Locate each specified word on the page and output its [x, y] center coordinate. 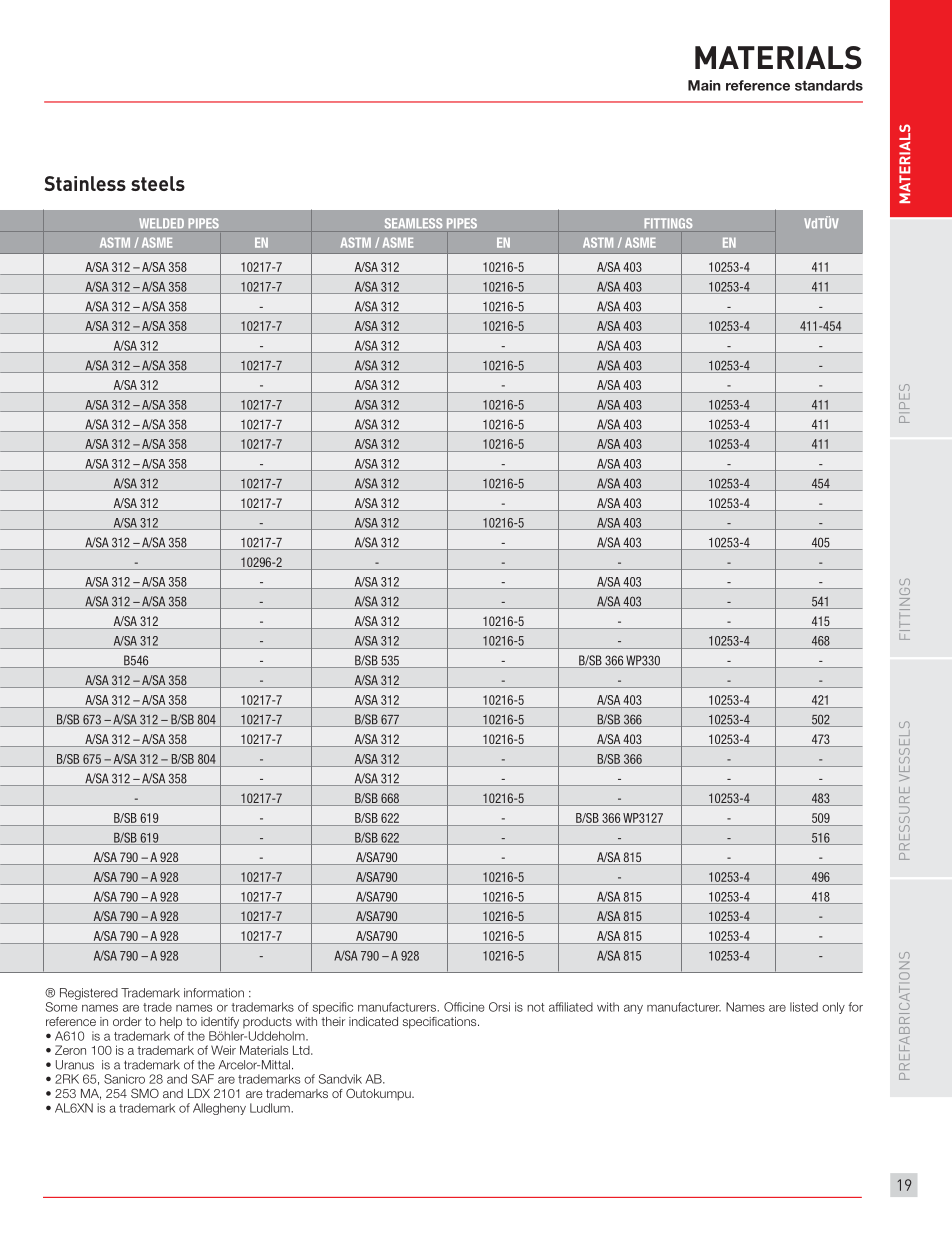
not [536, 1007]
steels [158, 183]
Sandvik [340, 1079]
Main [704, 85]
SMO [145, 1093]
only [833, 1008]
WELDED [161, 223]
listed [804, 1007]
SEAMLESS [413, 223]
